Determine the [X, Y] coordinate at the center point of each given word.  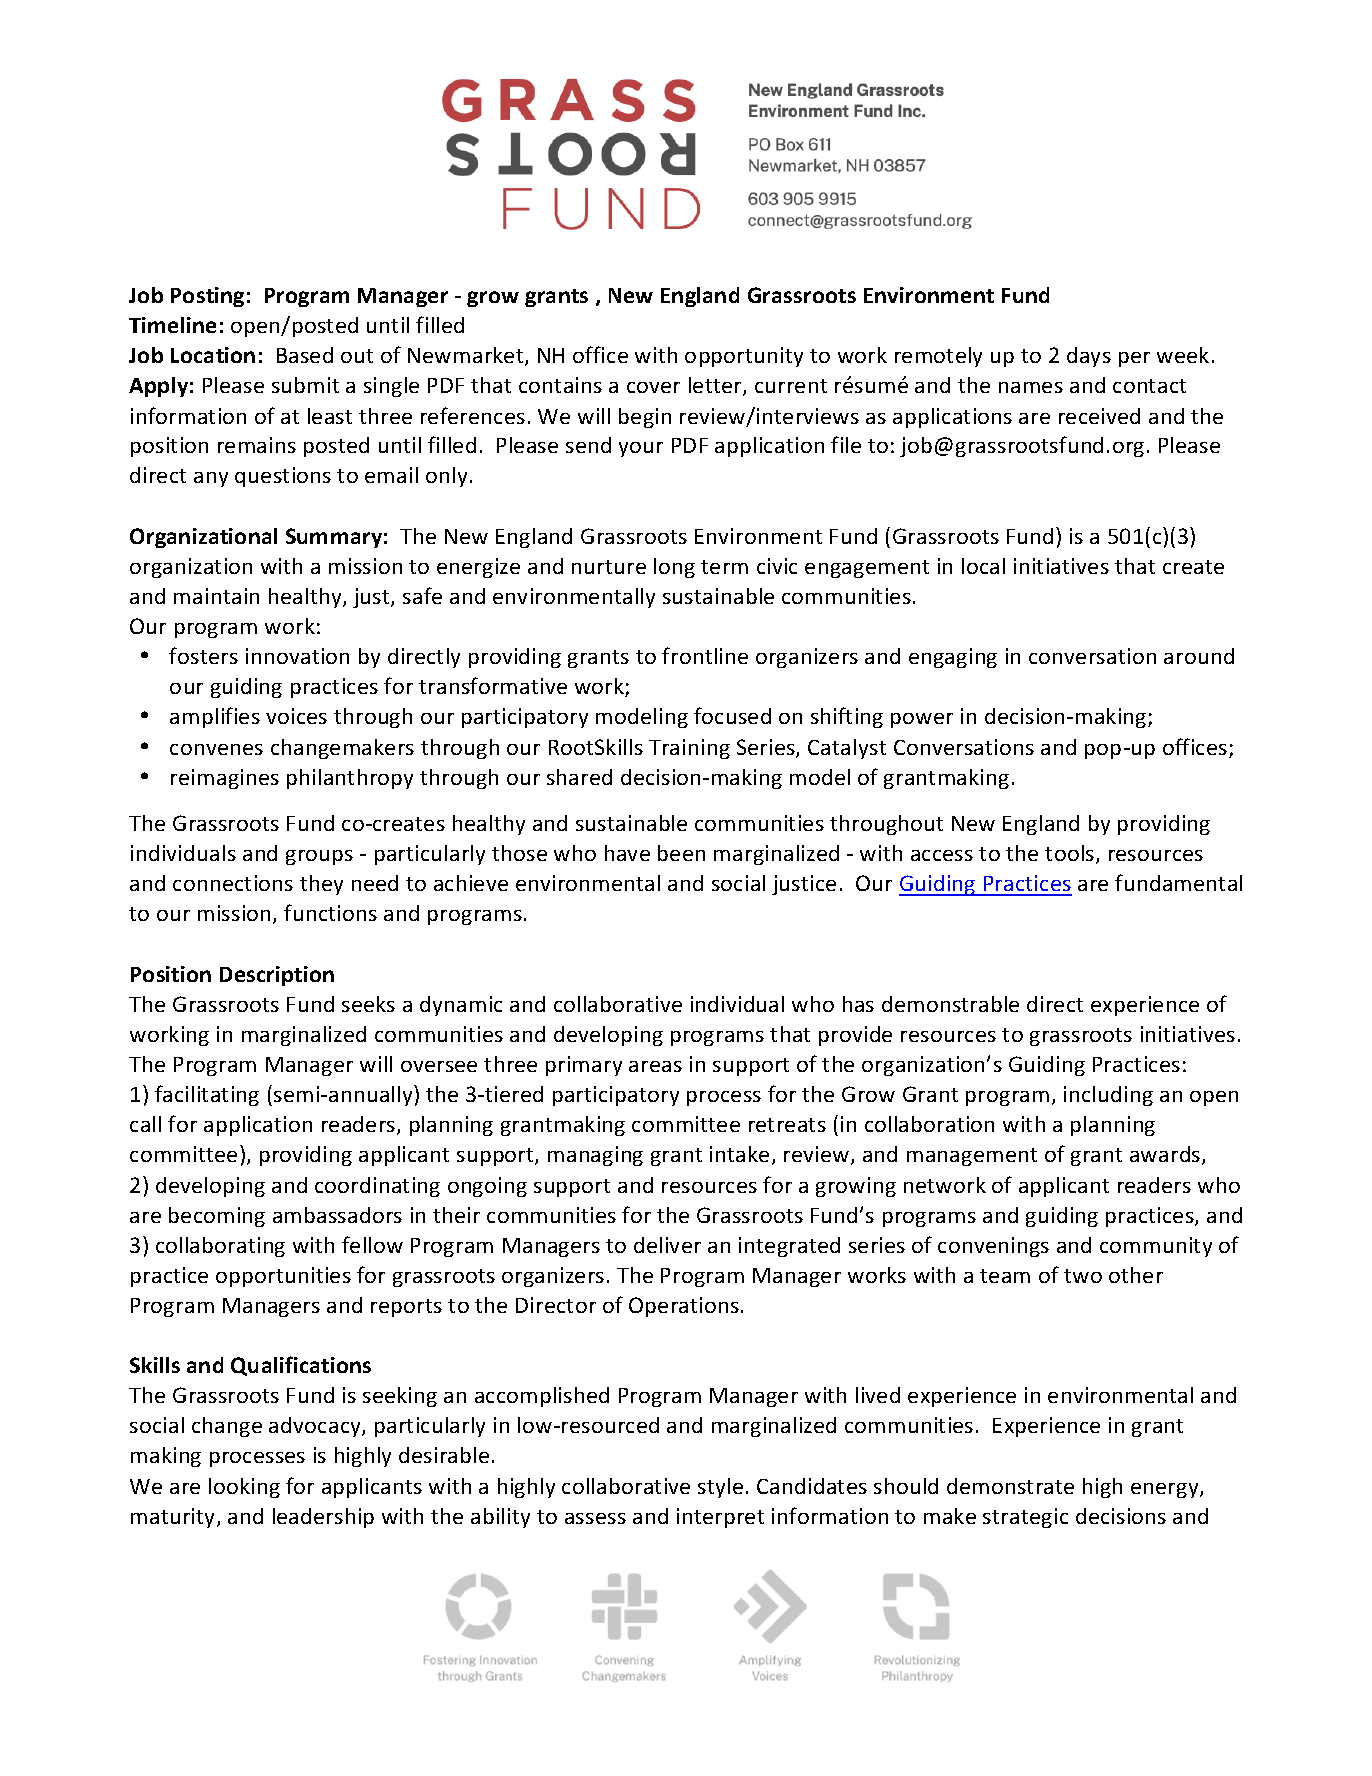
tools [1071, 854]
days [1089, 357]
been [681, 853]
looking [244, 1488]
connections [233, 883]
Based [305, 355]
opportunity [744, 357]
